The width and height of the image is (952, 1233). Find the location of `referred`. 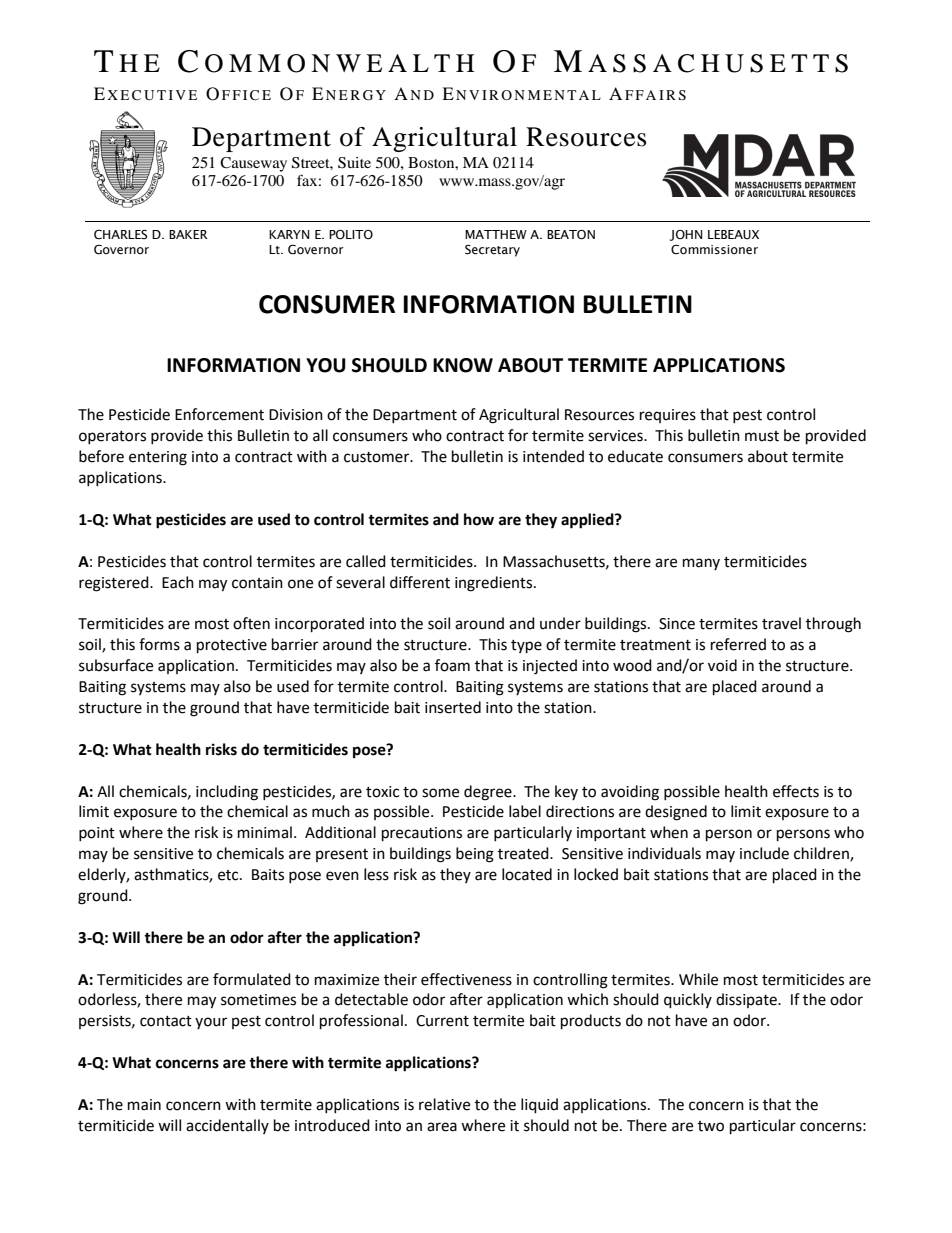

referred is located at coordinates (738, 644).
